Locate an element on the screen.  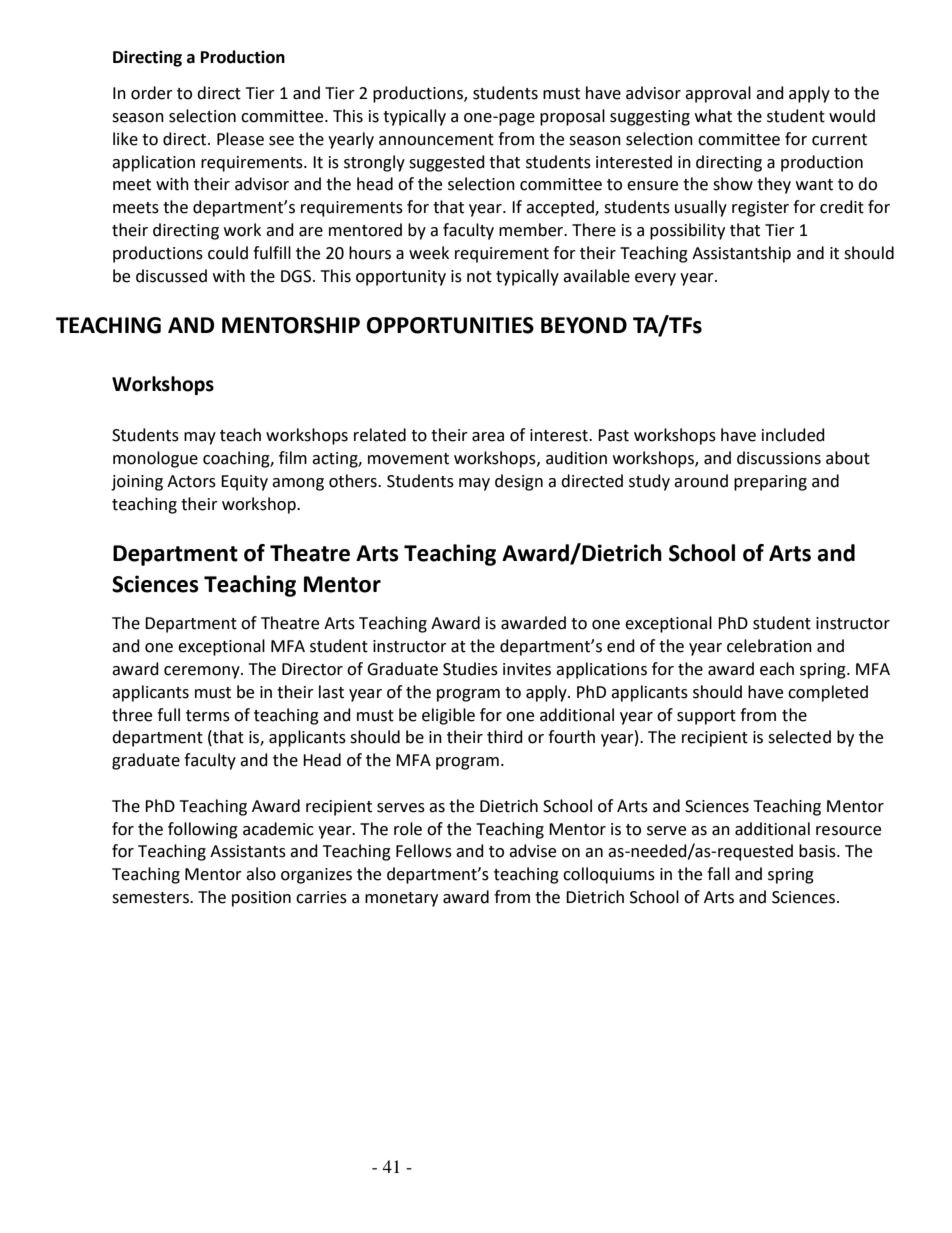
advise is located at coordinates (532, 851).
